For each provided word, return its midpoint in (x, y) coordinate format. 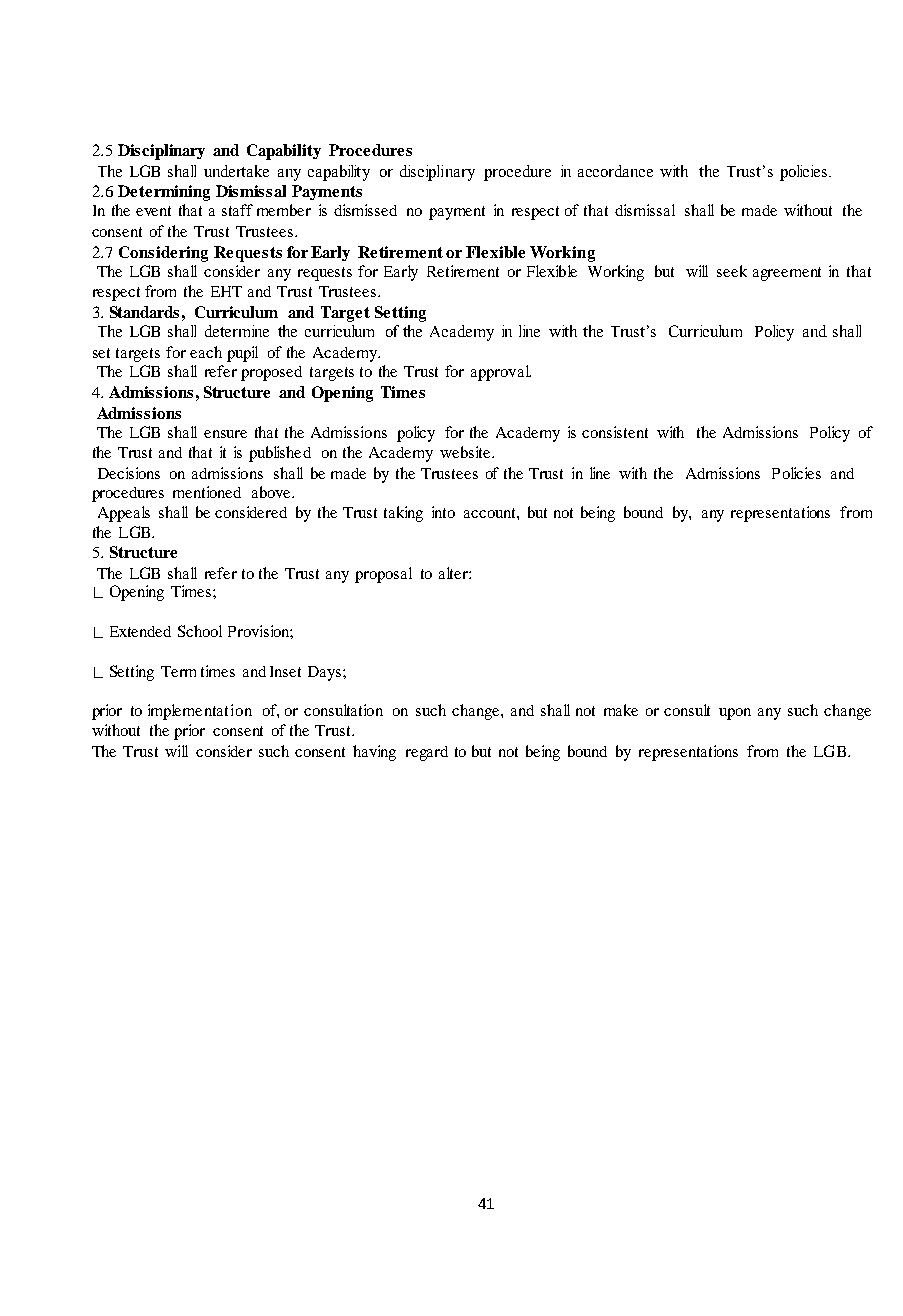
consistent (615, 432)
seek (732, 271)
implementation (200, 712)
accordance (615, 171)
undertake (236, 171)
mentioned (207, 492)
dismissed (365, 210)
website (466, 452)
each (206, 352)
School (200, 631)
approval (501, 373)
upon (735, 714)
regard (427, 753)
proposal (383, 575)
